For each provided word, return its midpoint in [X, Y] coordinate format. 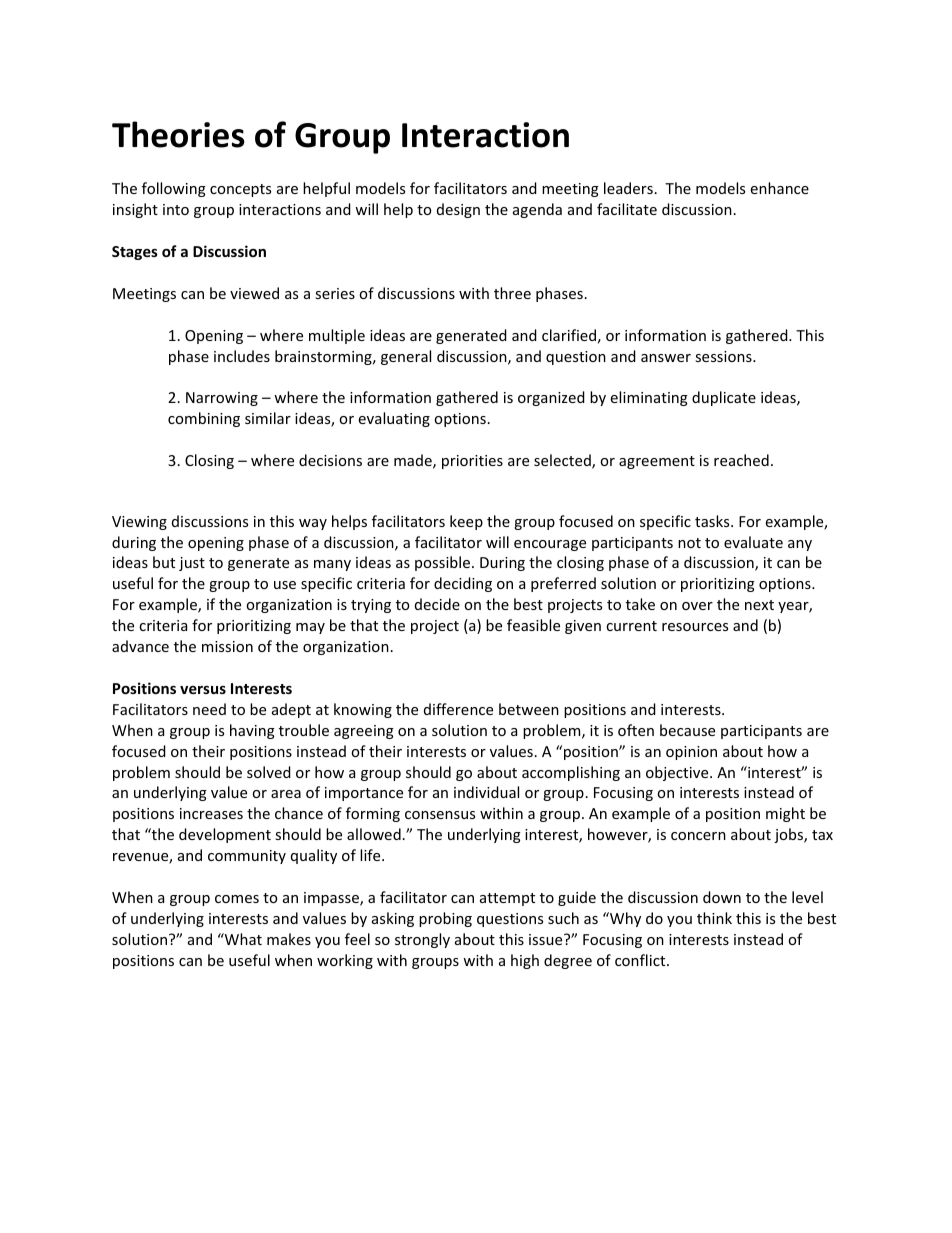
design [458, 210]
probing [445, 919]
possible [444, 563]
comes [237, 899]
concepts [240, 190]
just [192, 564]
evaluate [753, 542]
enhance [780, 188]
